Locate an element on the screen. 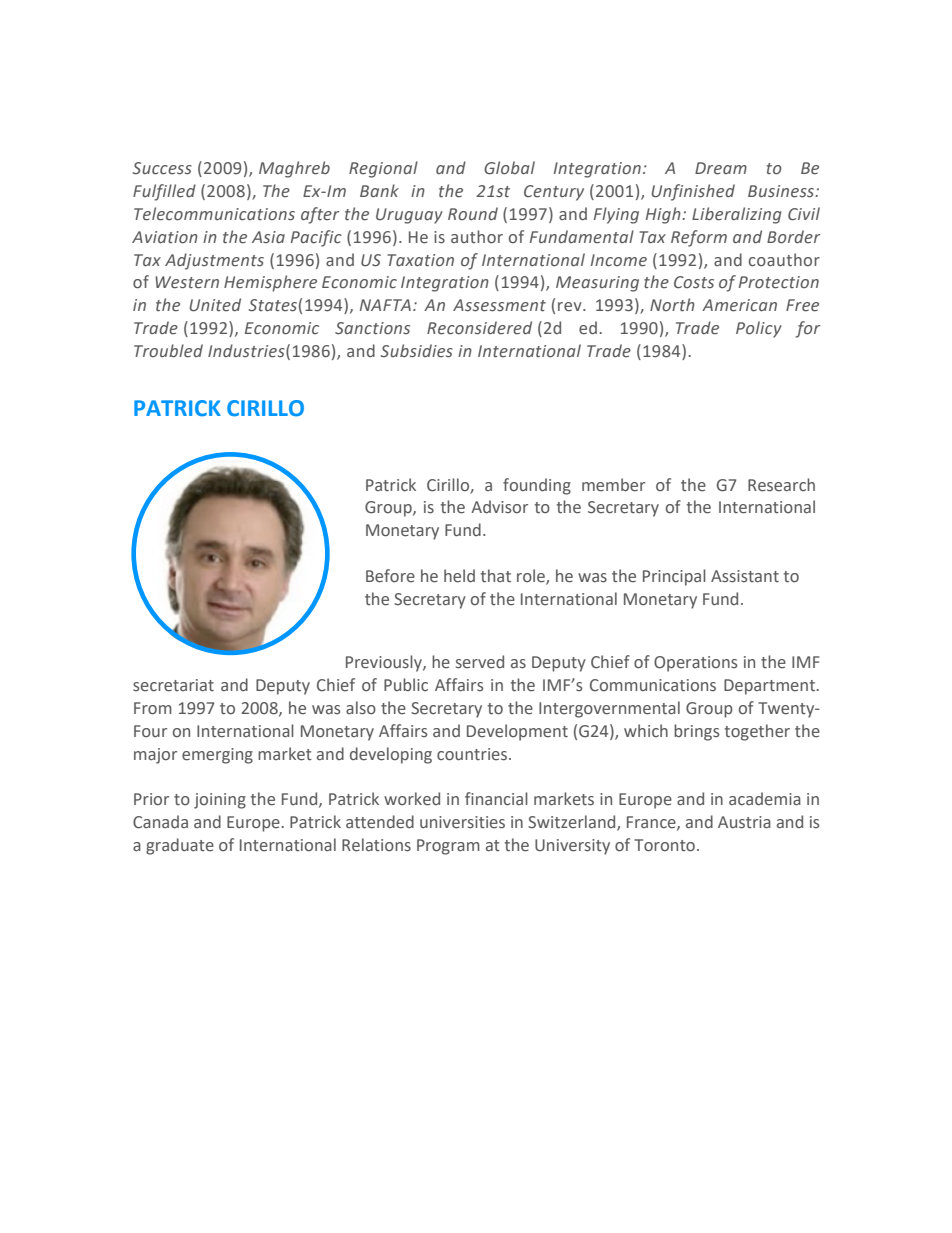  Round is located at coordinates (473, 213).
